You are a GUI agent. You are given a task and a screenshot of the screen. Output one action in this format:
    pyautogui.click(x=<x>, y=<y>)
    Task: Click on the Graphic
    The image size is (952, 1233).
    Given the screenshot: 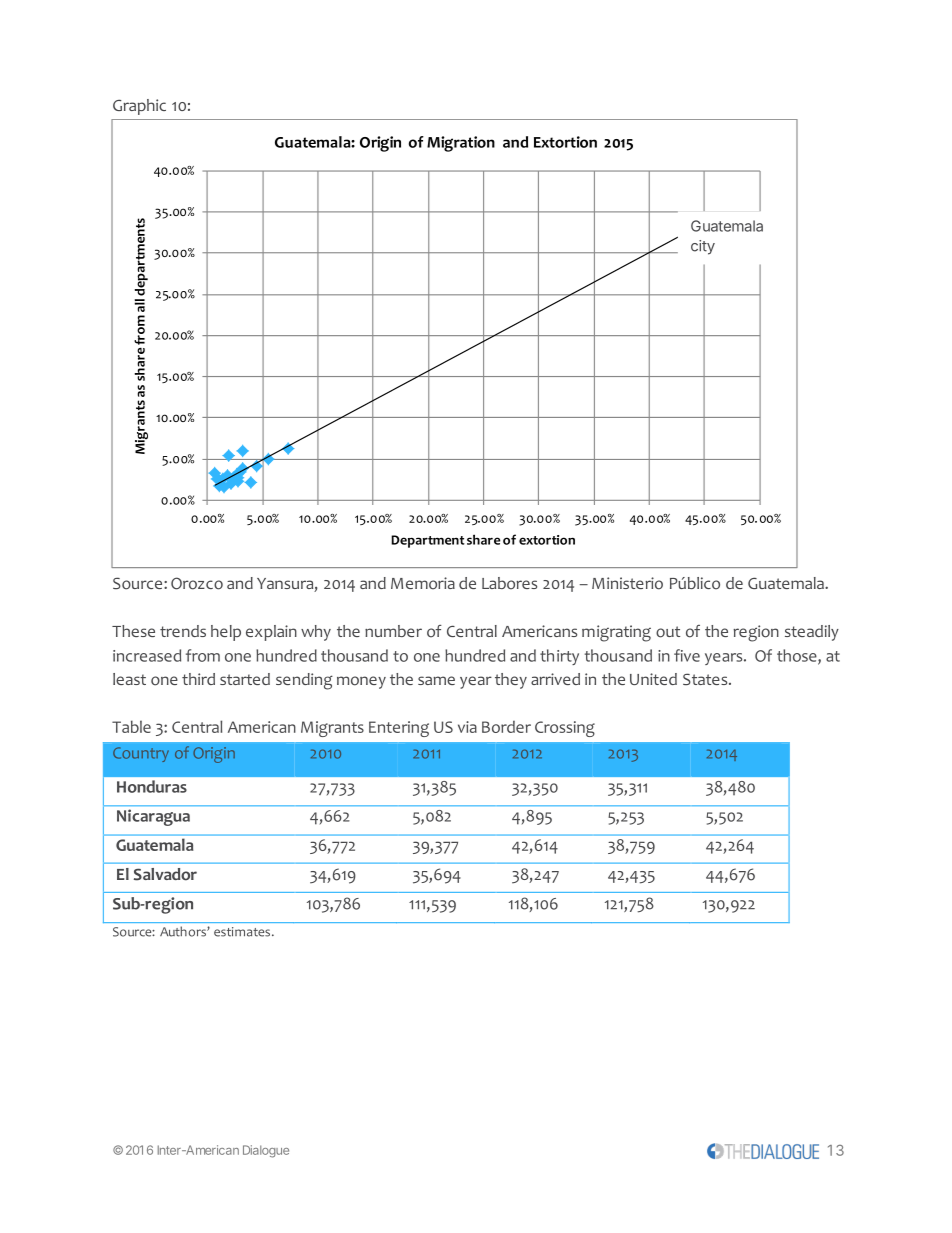 What is the action you would take?
    pyautogui.click(x=139, y=107)
